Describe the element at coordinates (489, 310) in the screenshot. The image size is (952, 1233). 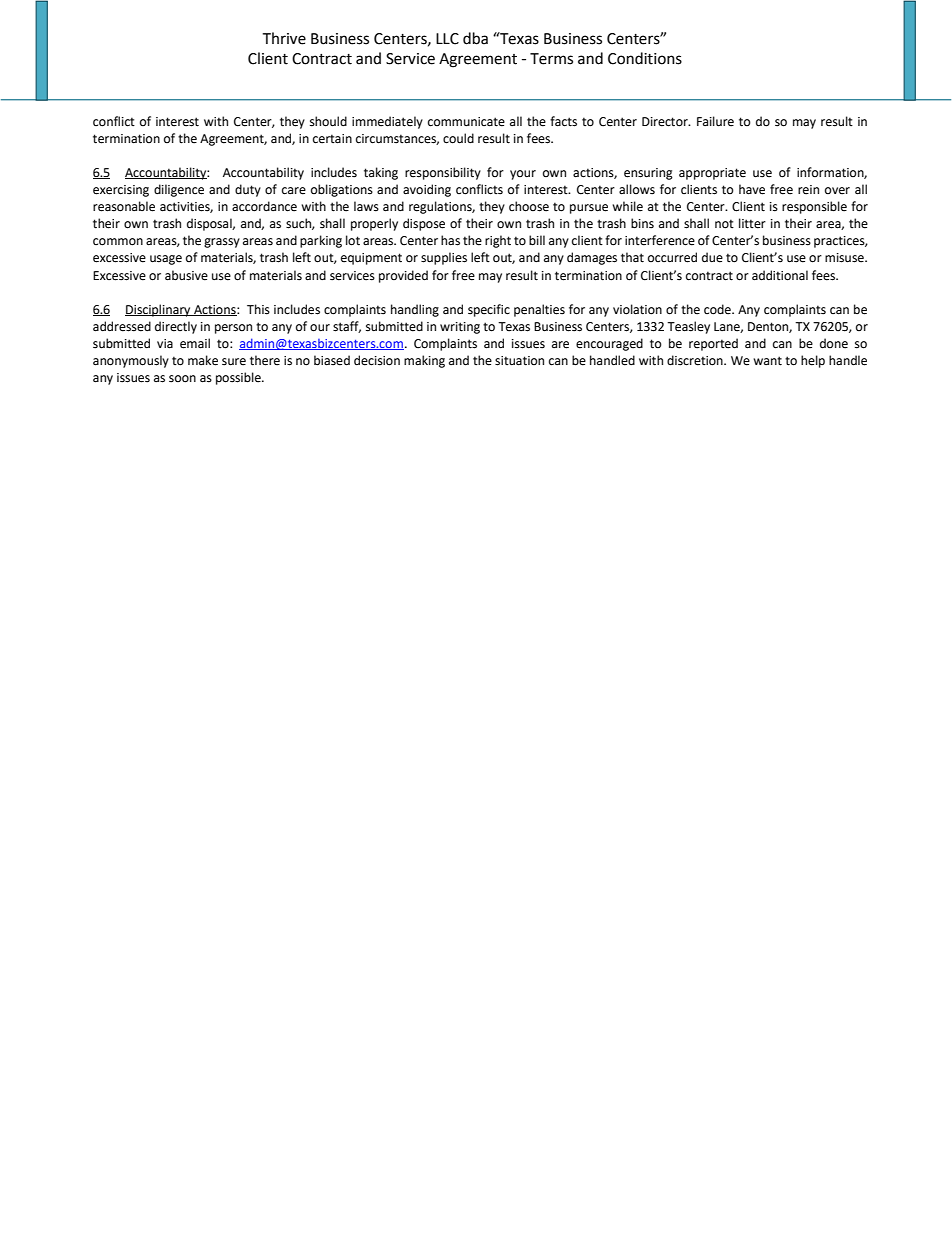
I see `specific` at that location.
